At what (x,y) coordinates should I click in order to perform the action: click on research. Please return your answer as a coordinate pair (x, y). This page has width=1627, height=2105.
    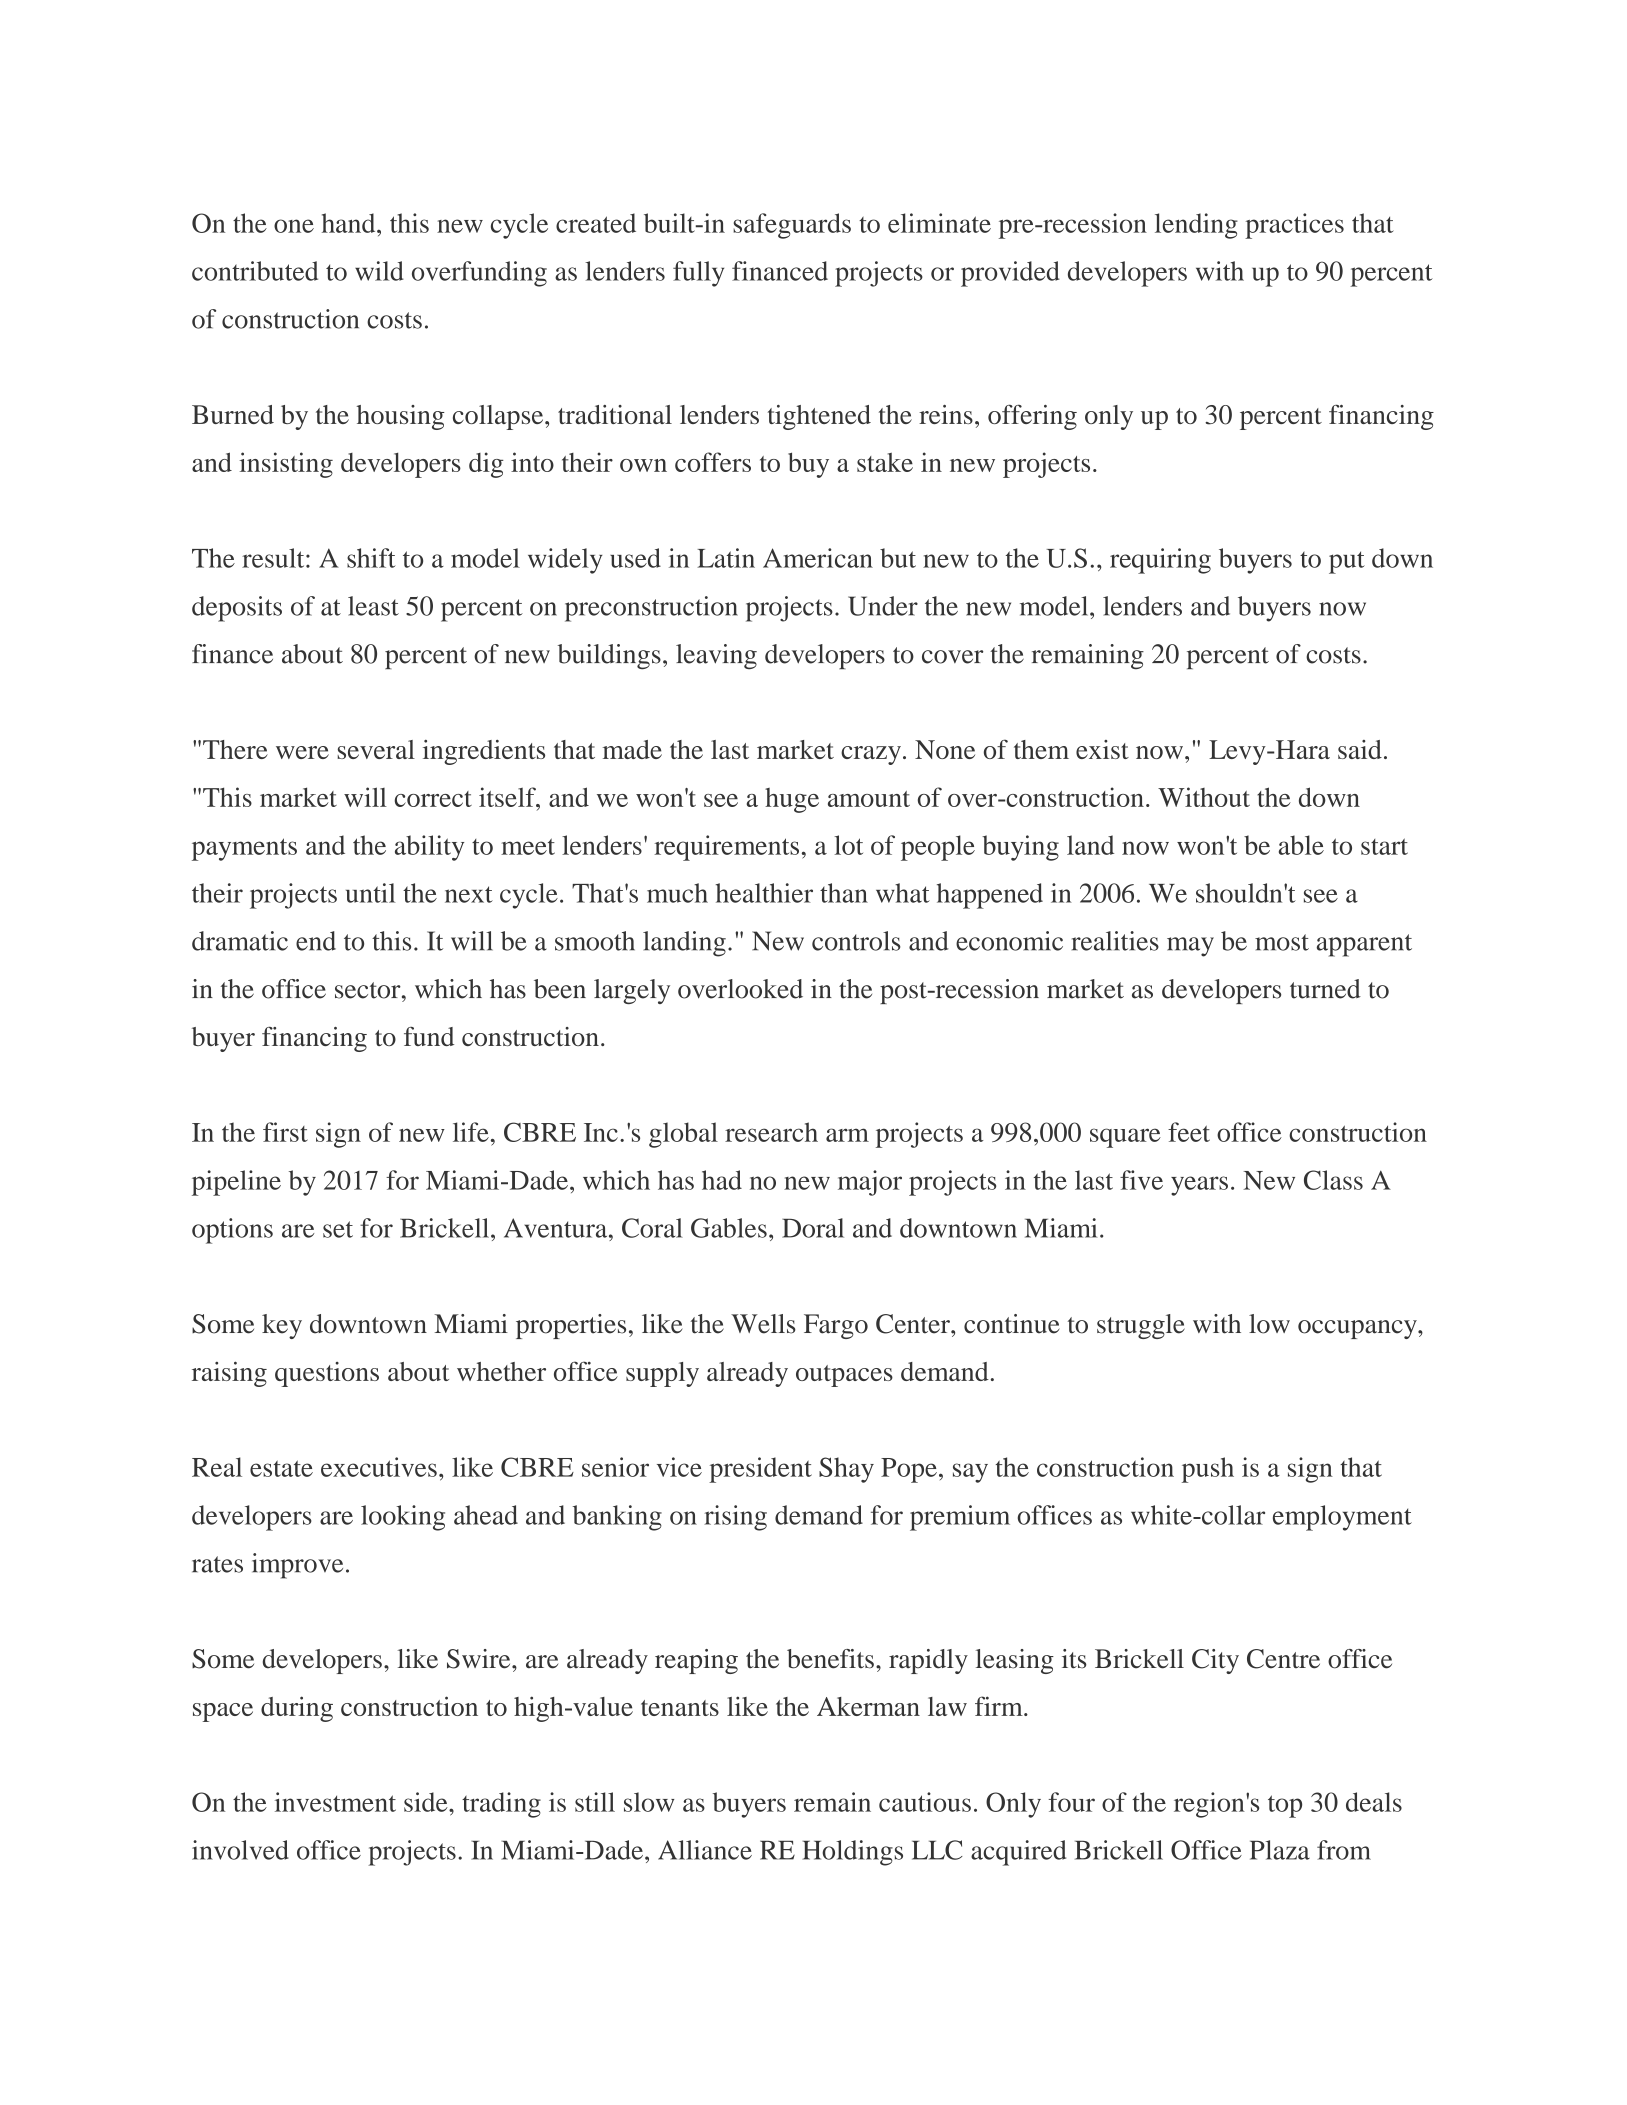
    Looking at the image, I should click on (771, 1132).
